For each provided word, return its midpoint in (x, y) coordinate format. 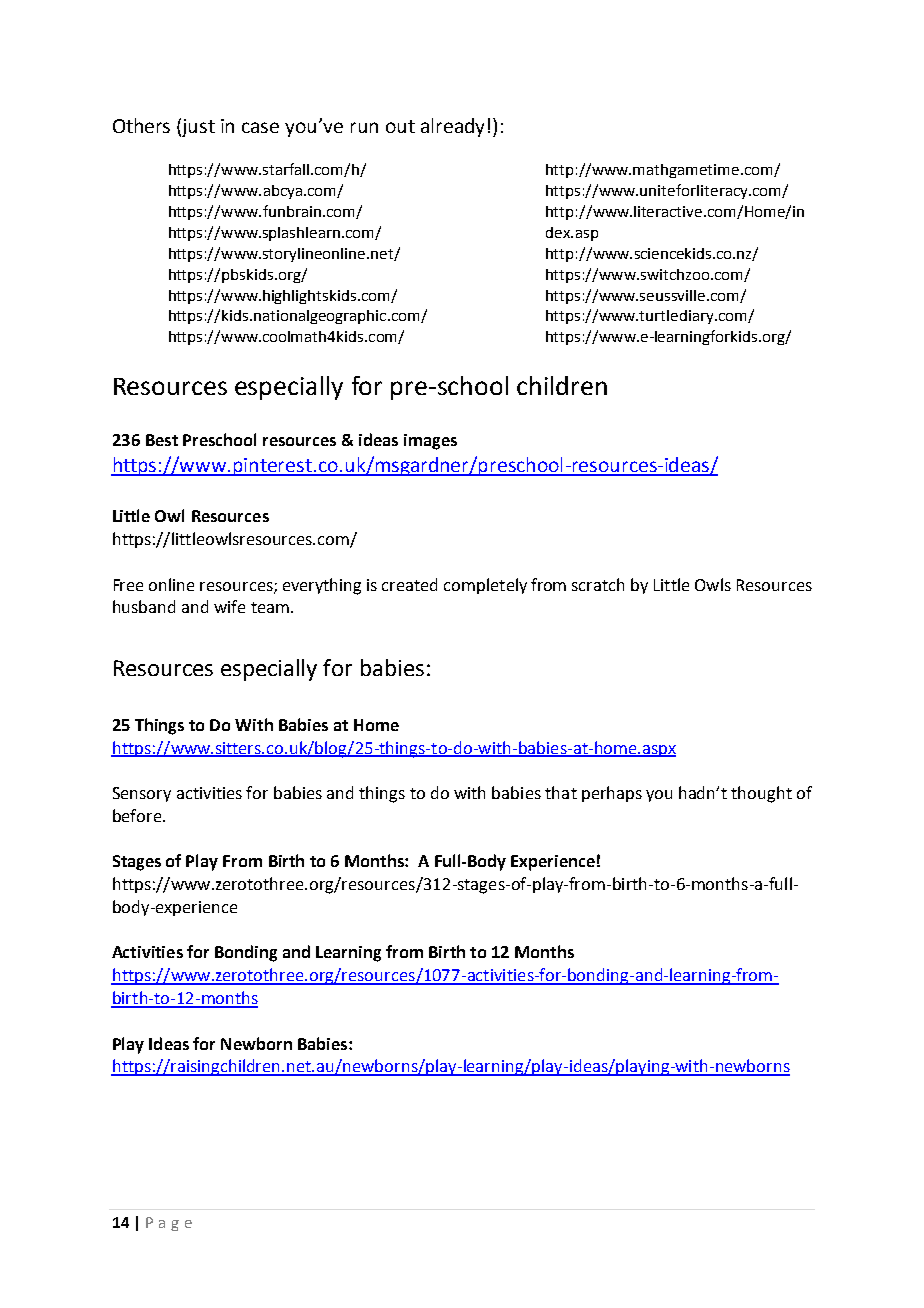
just (198, 128)
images (430, 442)
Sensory (142, 794)
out (400, 126)
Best (162, 440)
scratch (598, 584)
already (452, 127)
